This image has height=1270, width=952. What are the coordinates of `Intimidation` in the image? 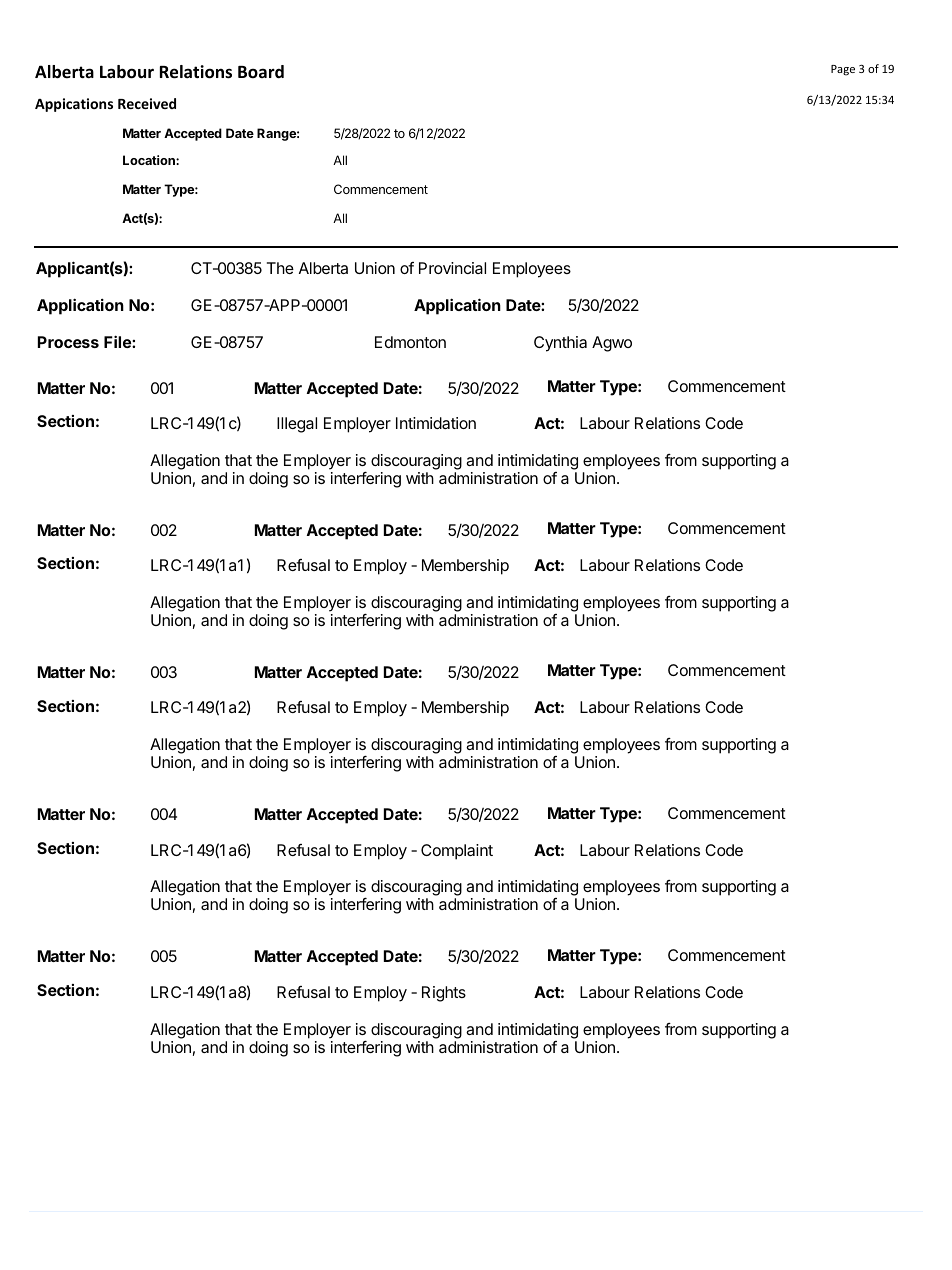 It's located at (436, 423).
